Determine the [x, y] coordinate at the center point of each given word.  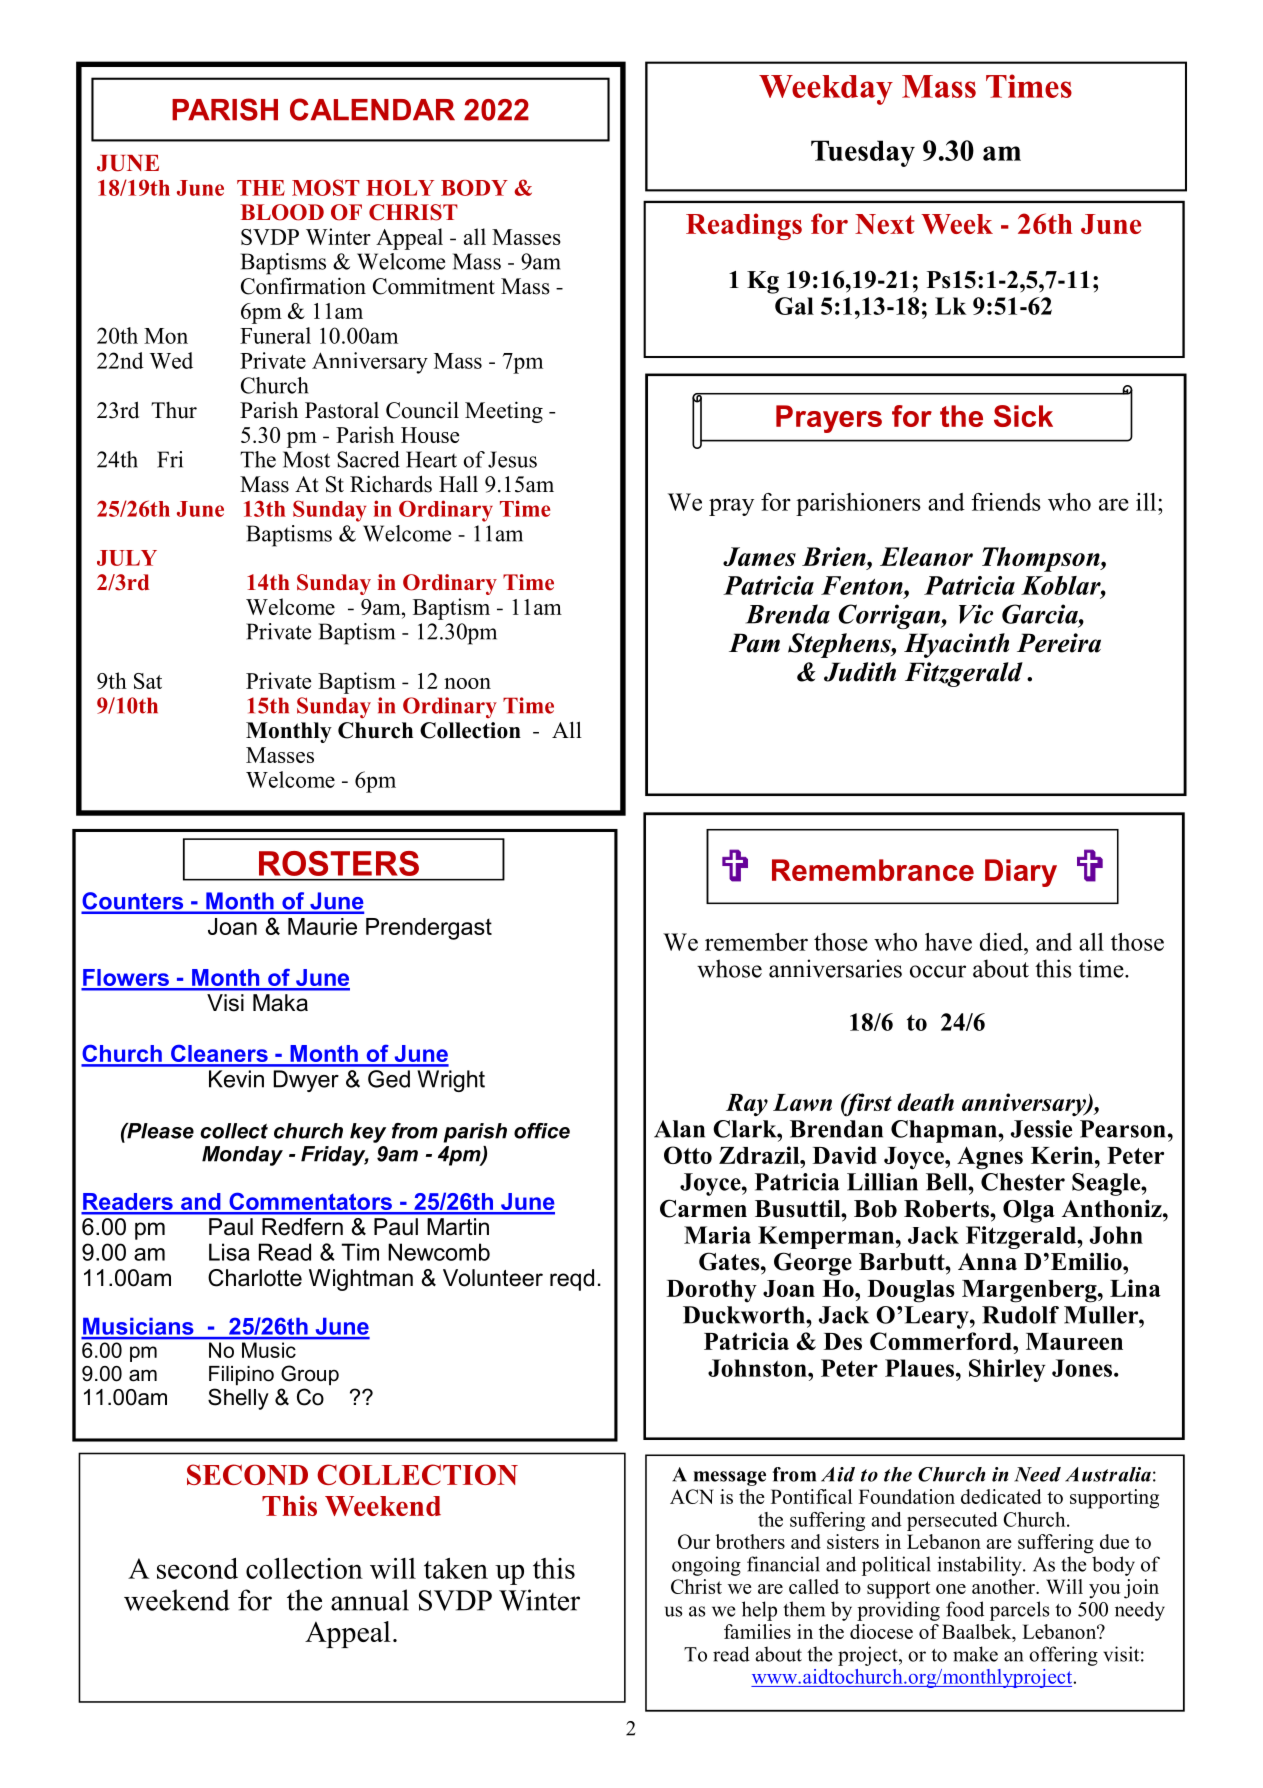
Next [885, 224]
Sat [148, 681]
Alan [679, 1129]
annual [370, 1600]
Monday [242, 1156]
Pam [754, 643]
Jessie [1041, 1129]
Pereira [1059, 643]
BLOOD [282, 212]
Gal [794, 306]
